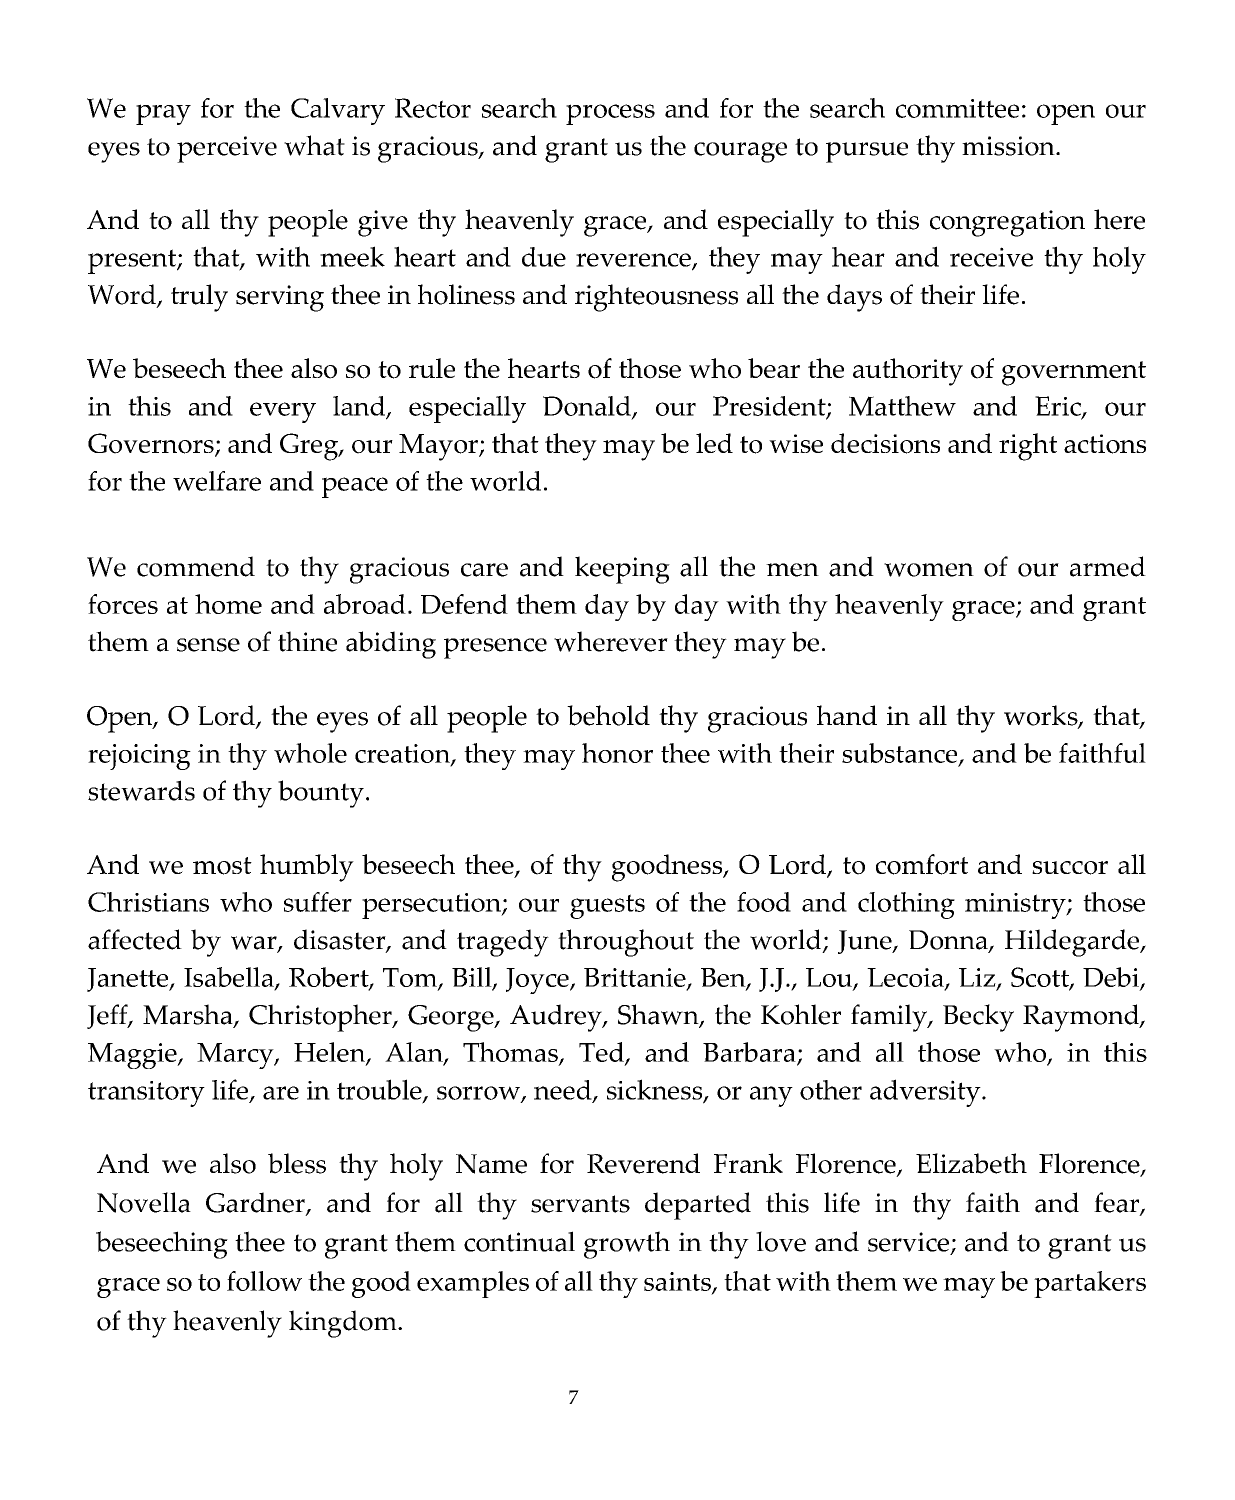  What do you see at coordinates (217, 481) in the page?
I see `welfare` at bounding box center [217, 481].
